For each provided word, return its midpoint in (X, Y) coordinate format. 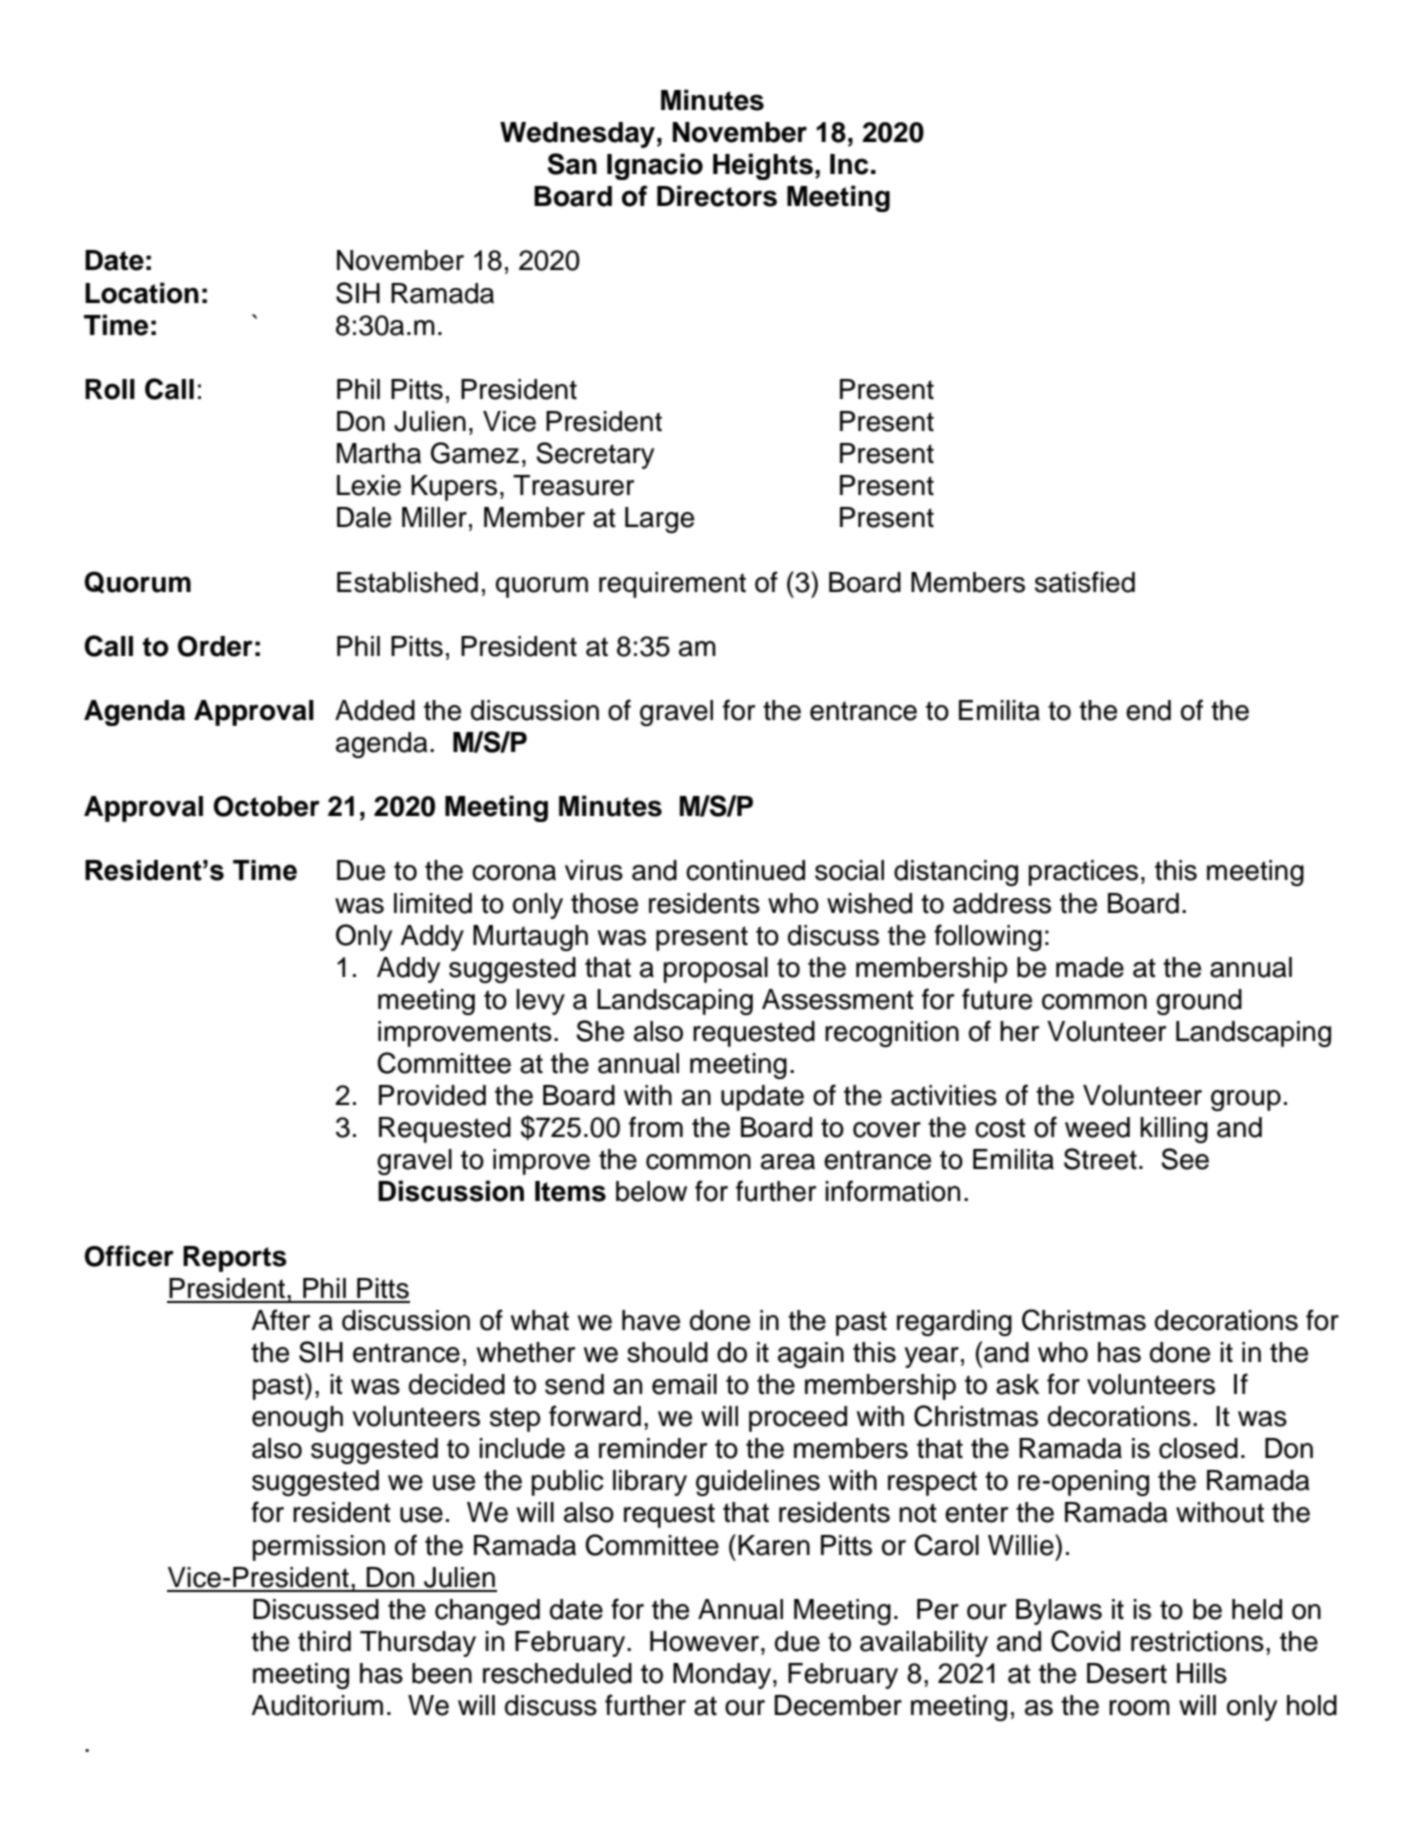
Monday (722, 1676)
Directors (717, 196)
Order (215, 646)
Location (142, 293)
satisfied (1085, 582)
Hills (1202, 1673)
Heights (763, 166)
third (324, 1641)
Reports (235, 1259)
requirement (672, 585)
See (1185, 1159)
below (651, 1191)
